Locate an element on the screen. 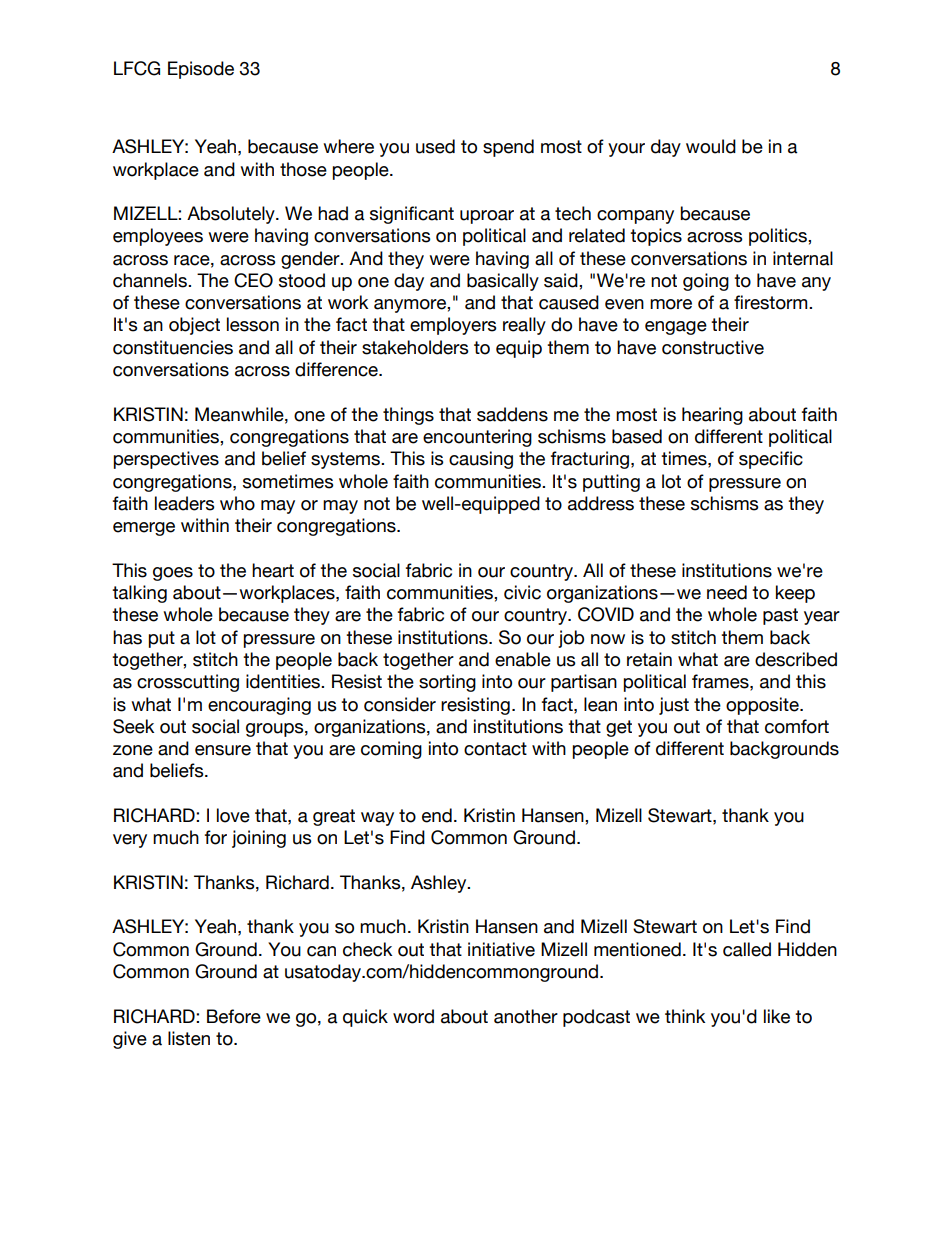 The image size is (952, 1233). constituencies is located at coordinates (173, 347).
